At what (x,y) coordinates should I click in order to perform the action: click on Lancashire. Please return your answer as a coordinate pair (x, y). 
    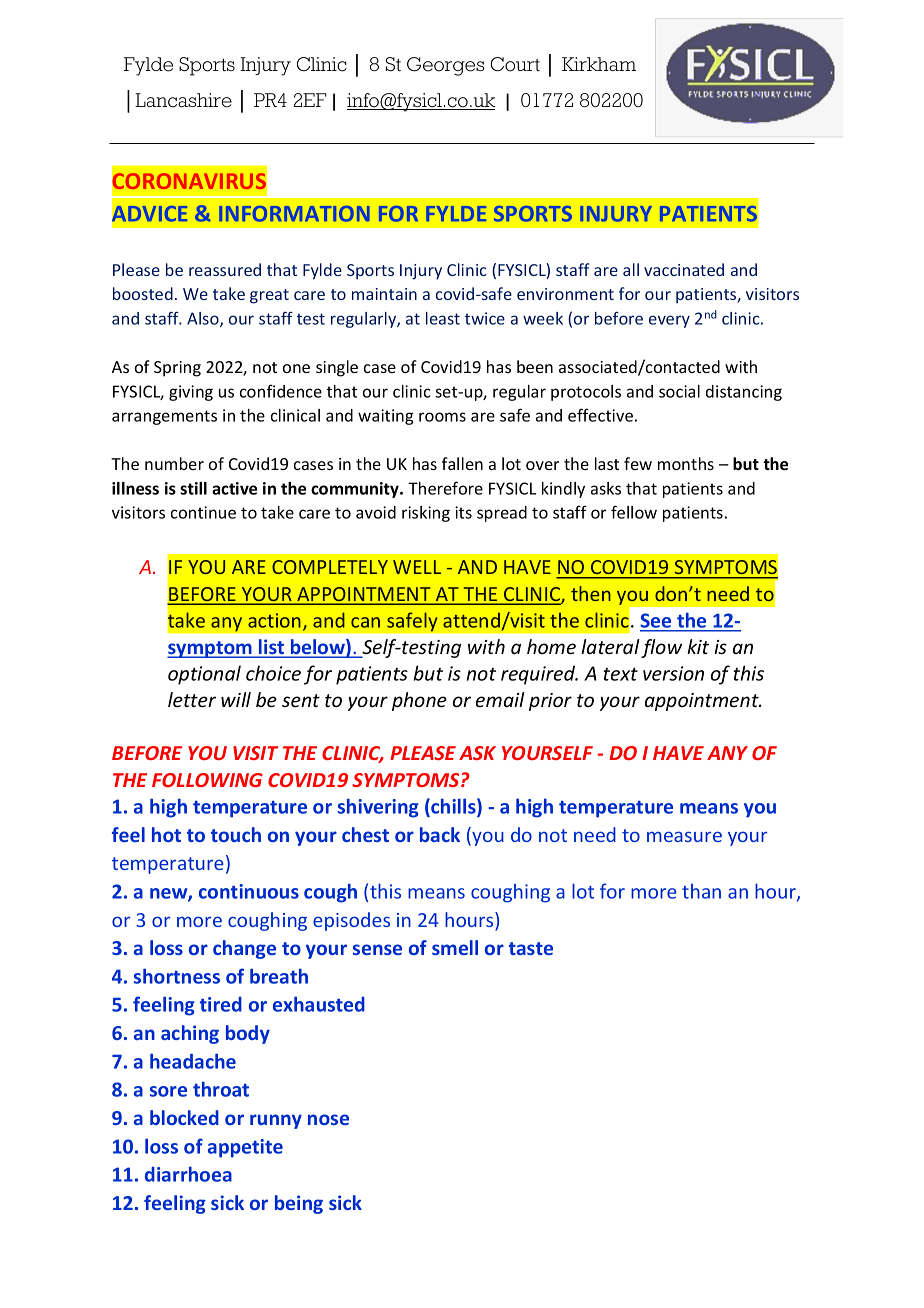
    Looking at the image, I should click on (183, 100).
